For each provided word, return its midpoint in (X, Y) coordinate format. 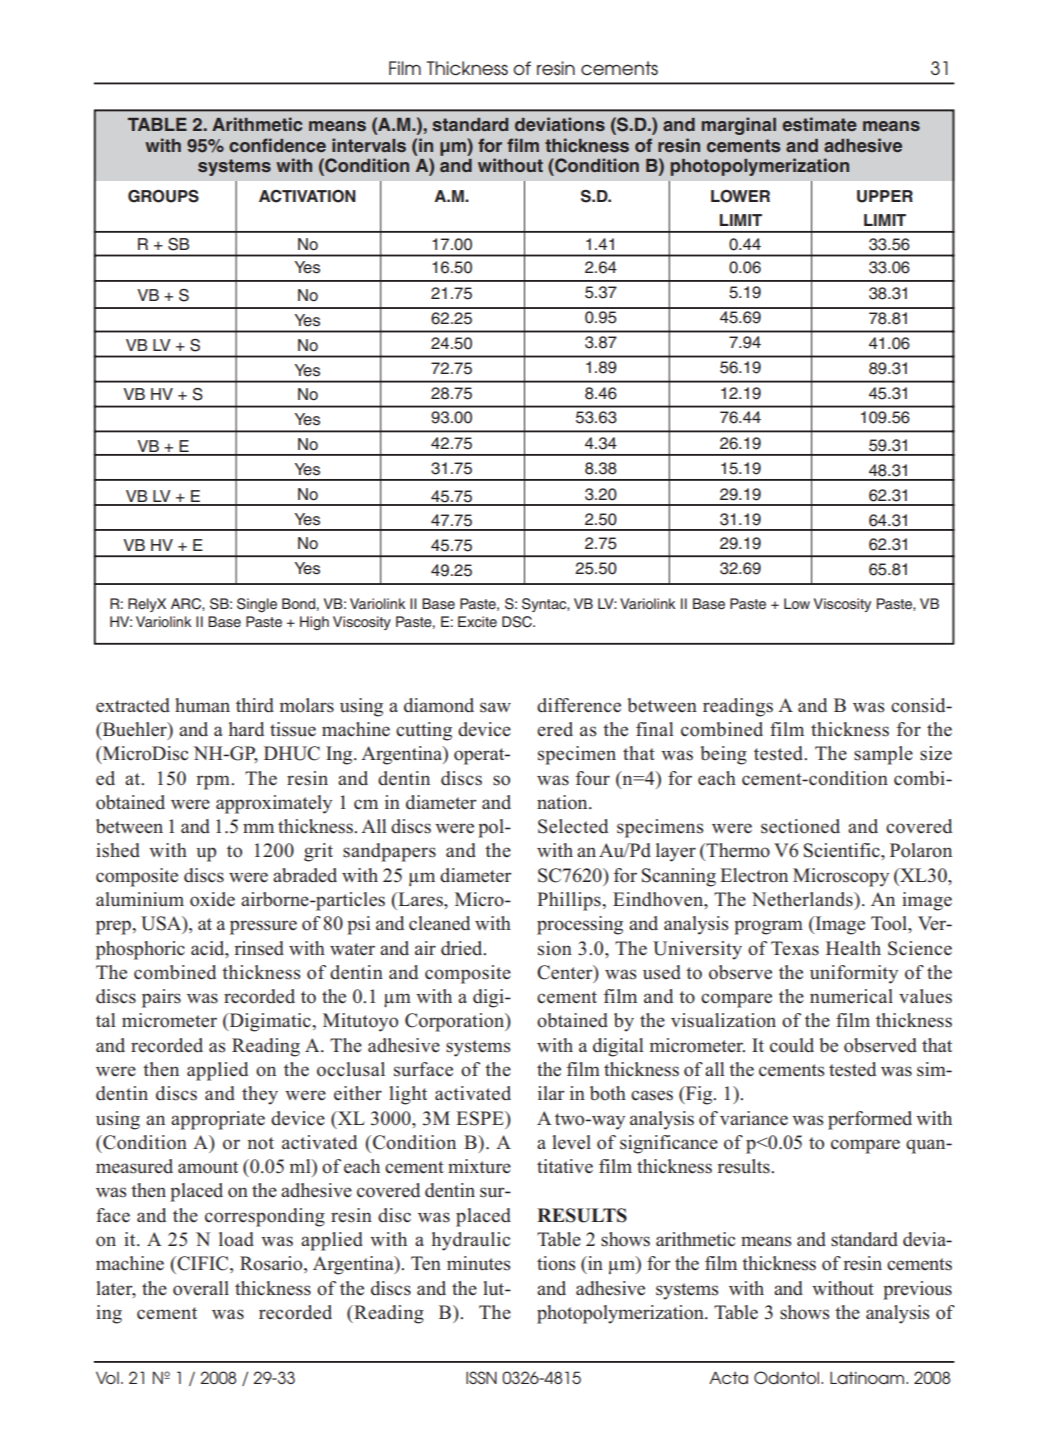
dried (463, 948)
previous (917, 1290)
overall (201, 1288)
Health (853, 948)
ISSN (481, 1377)
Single (257, 605)
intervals (369, 145)
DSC (518, 622)
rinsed (259, 948)
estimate (819, 124)
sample (883, 755)
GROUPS (163, 196)
